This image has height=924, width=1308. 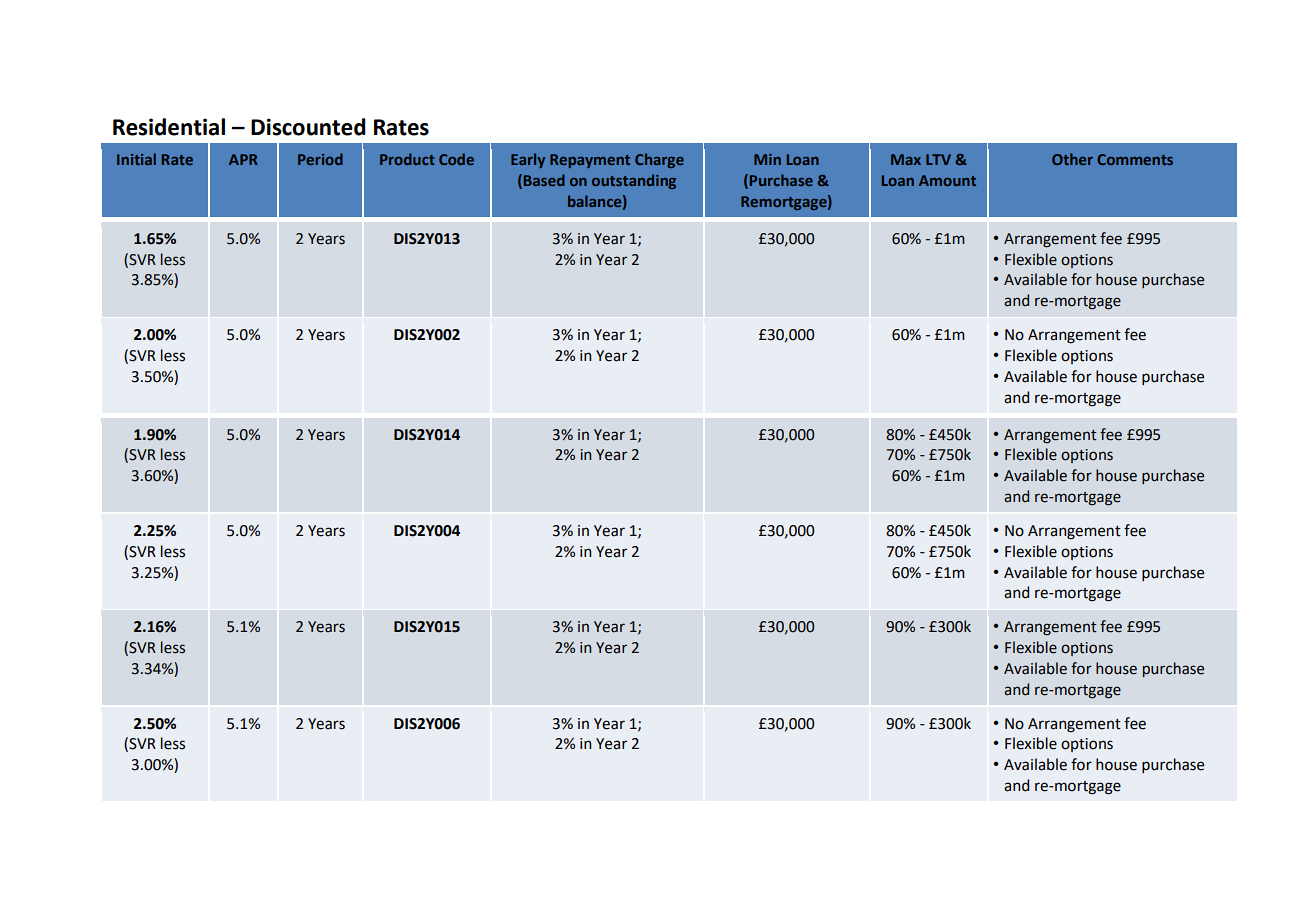 I want to click on Charge, so click(x=659, y=160).
